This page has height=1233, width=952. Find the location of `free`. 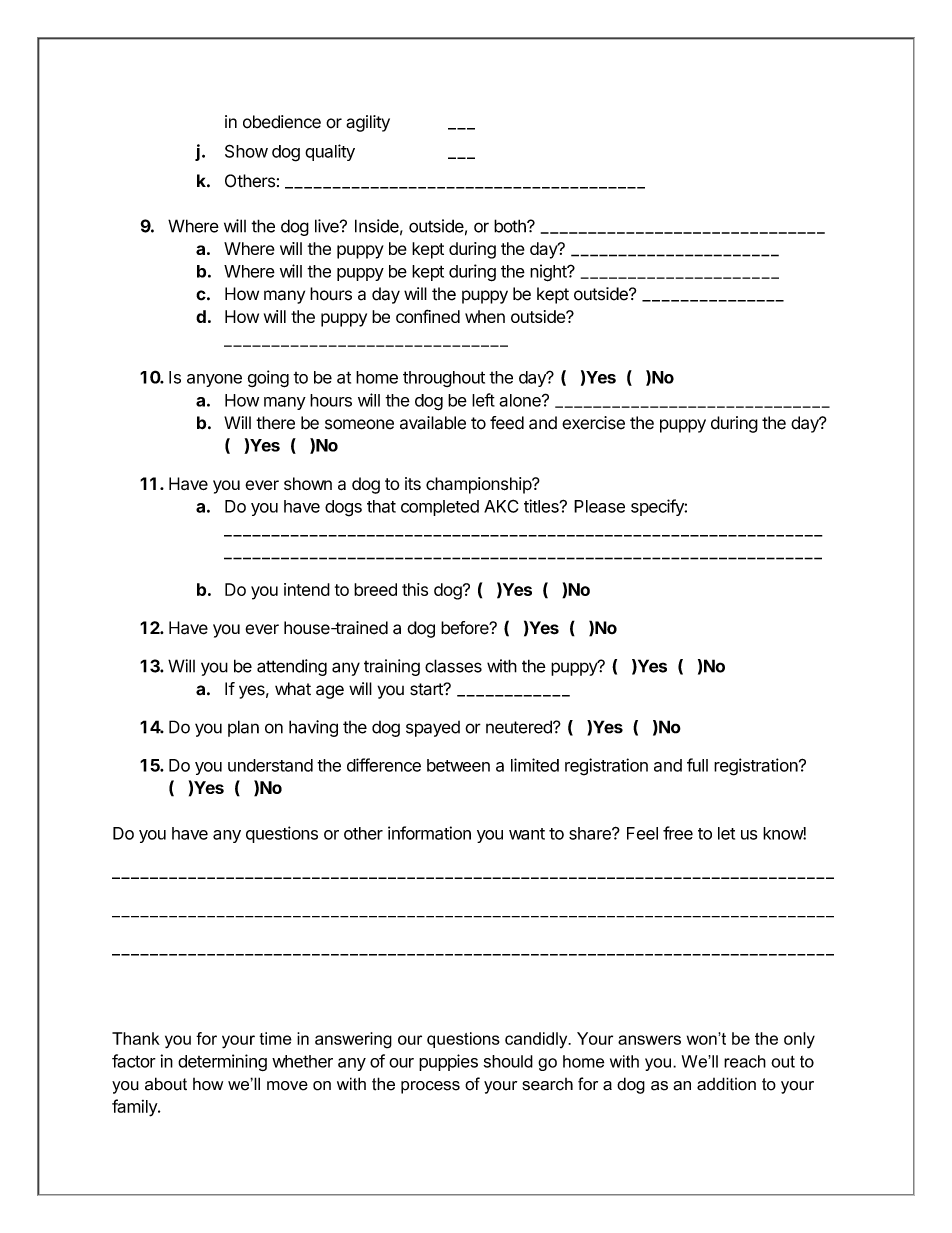

free is located at coordinates (678, 833).
